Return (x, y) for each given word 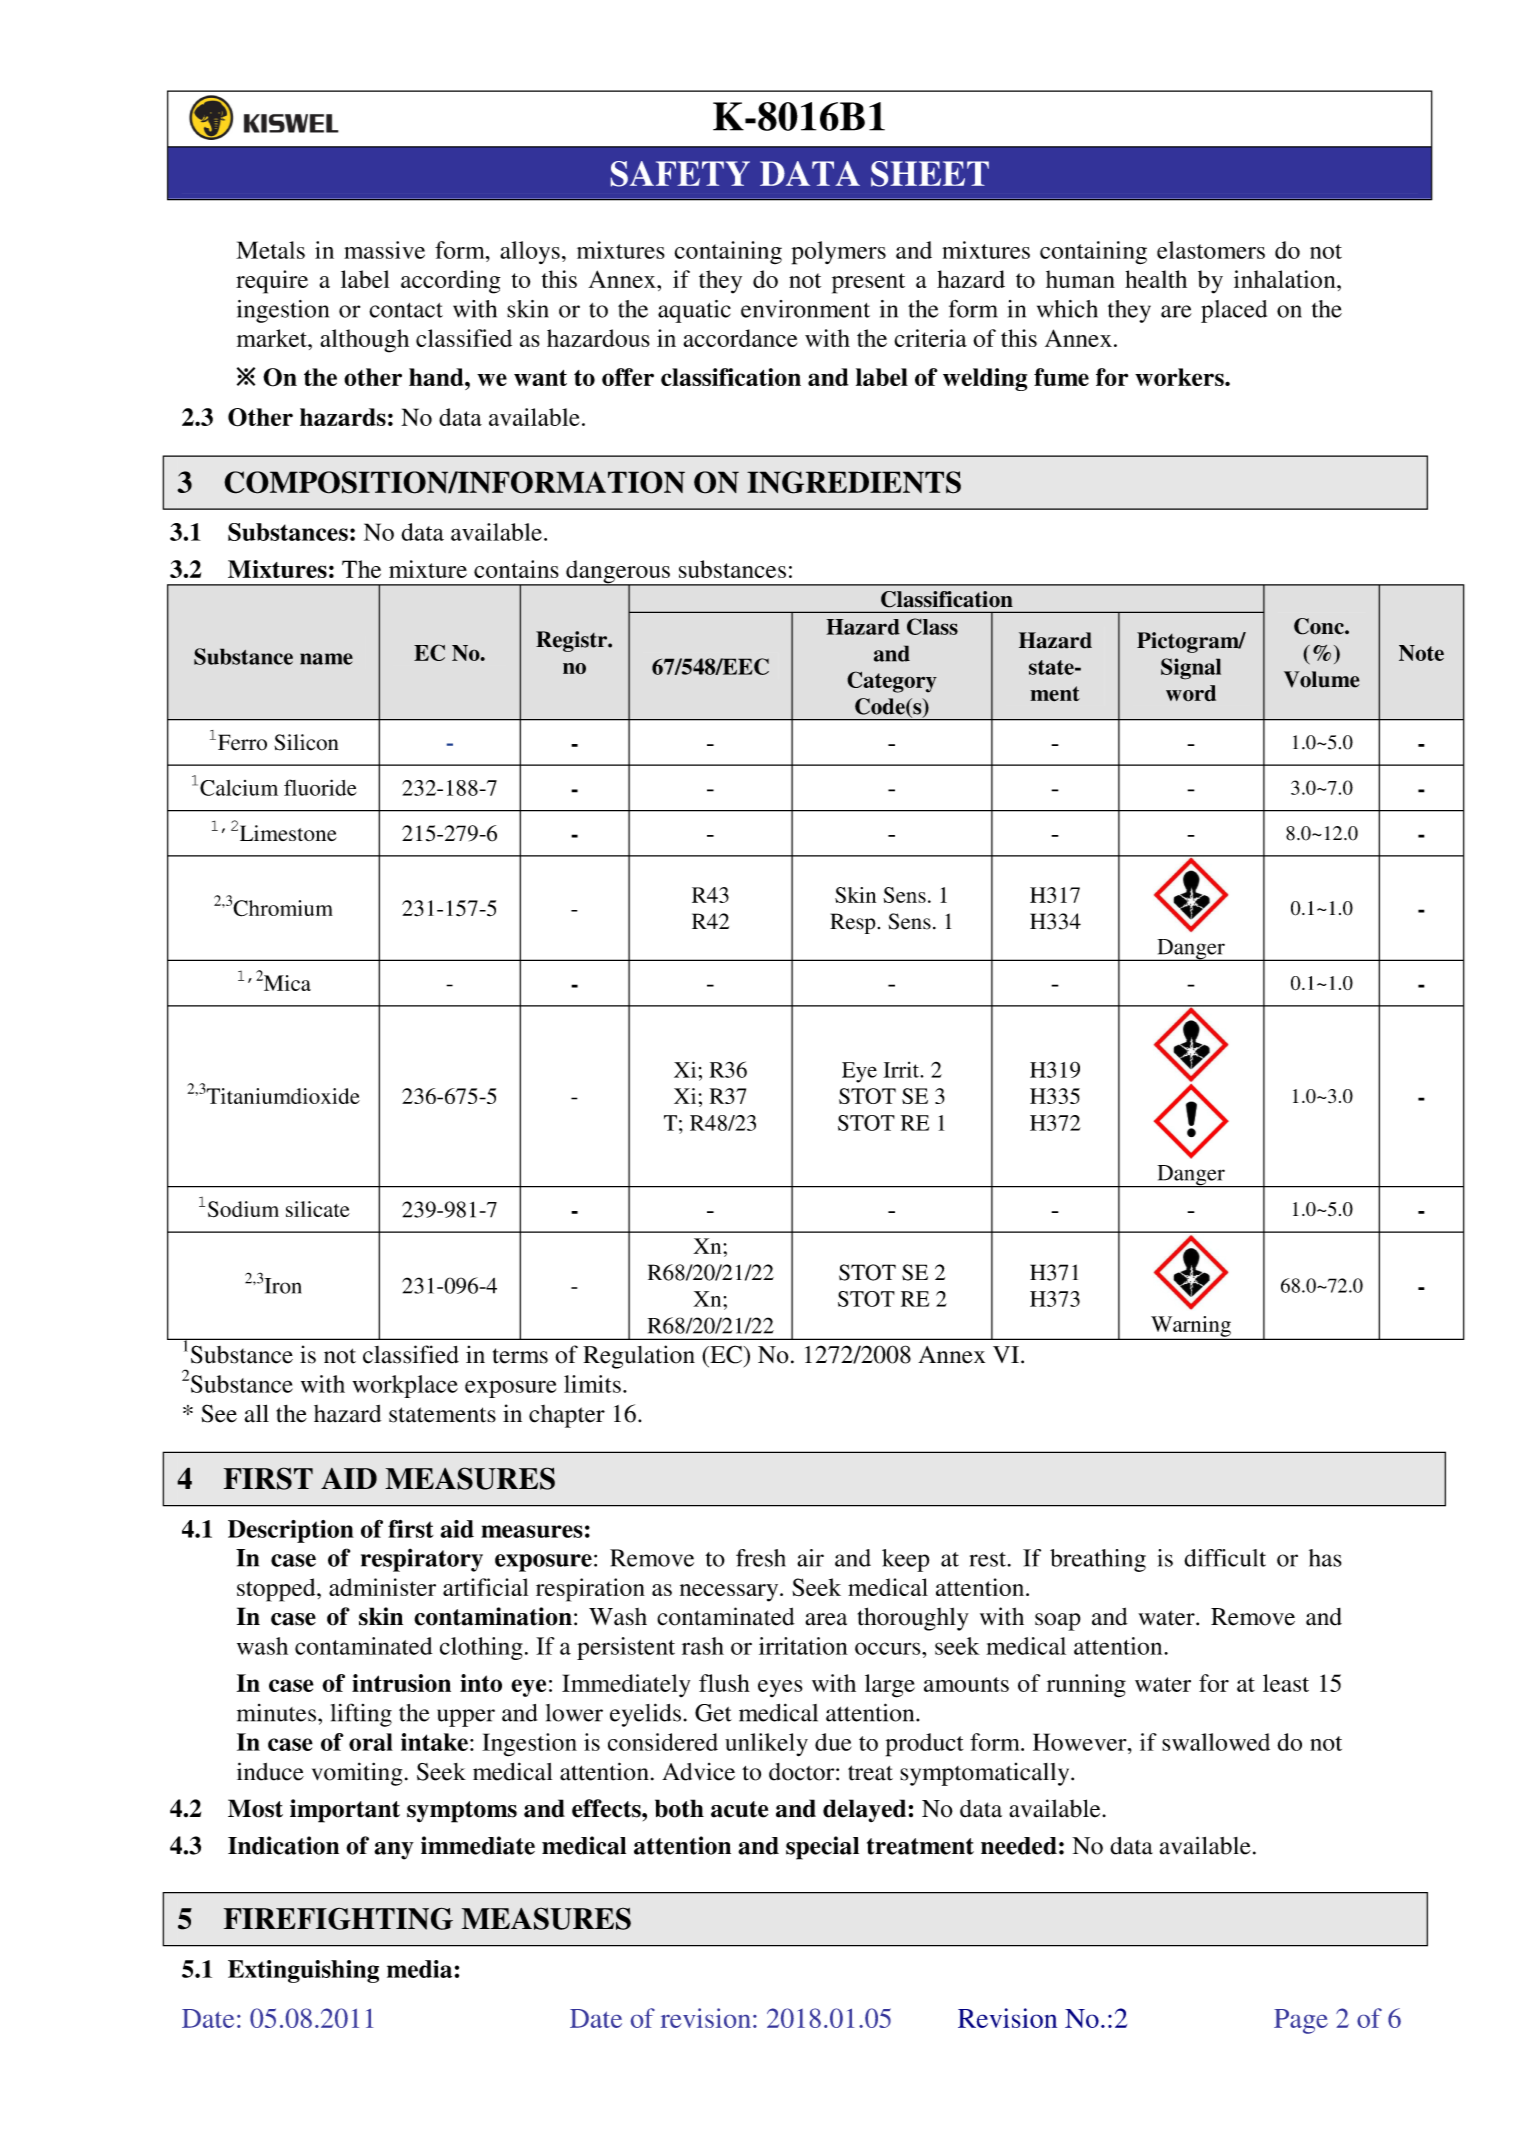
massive (384, 250)
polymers (838, 253)
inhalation (1286, 279)
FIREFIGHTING (338, 1918)
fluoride (320, 787)
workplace (405, 1386)
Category (892, 682)
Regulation (639, 1357)
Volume (1322, 679)
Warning (1191, 1327)
